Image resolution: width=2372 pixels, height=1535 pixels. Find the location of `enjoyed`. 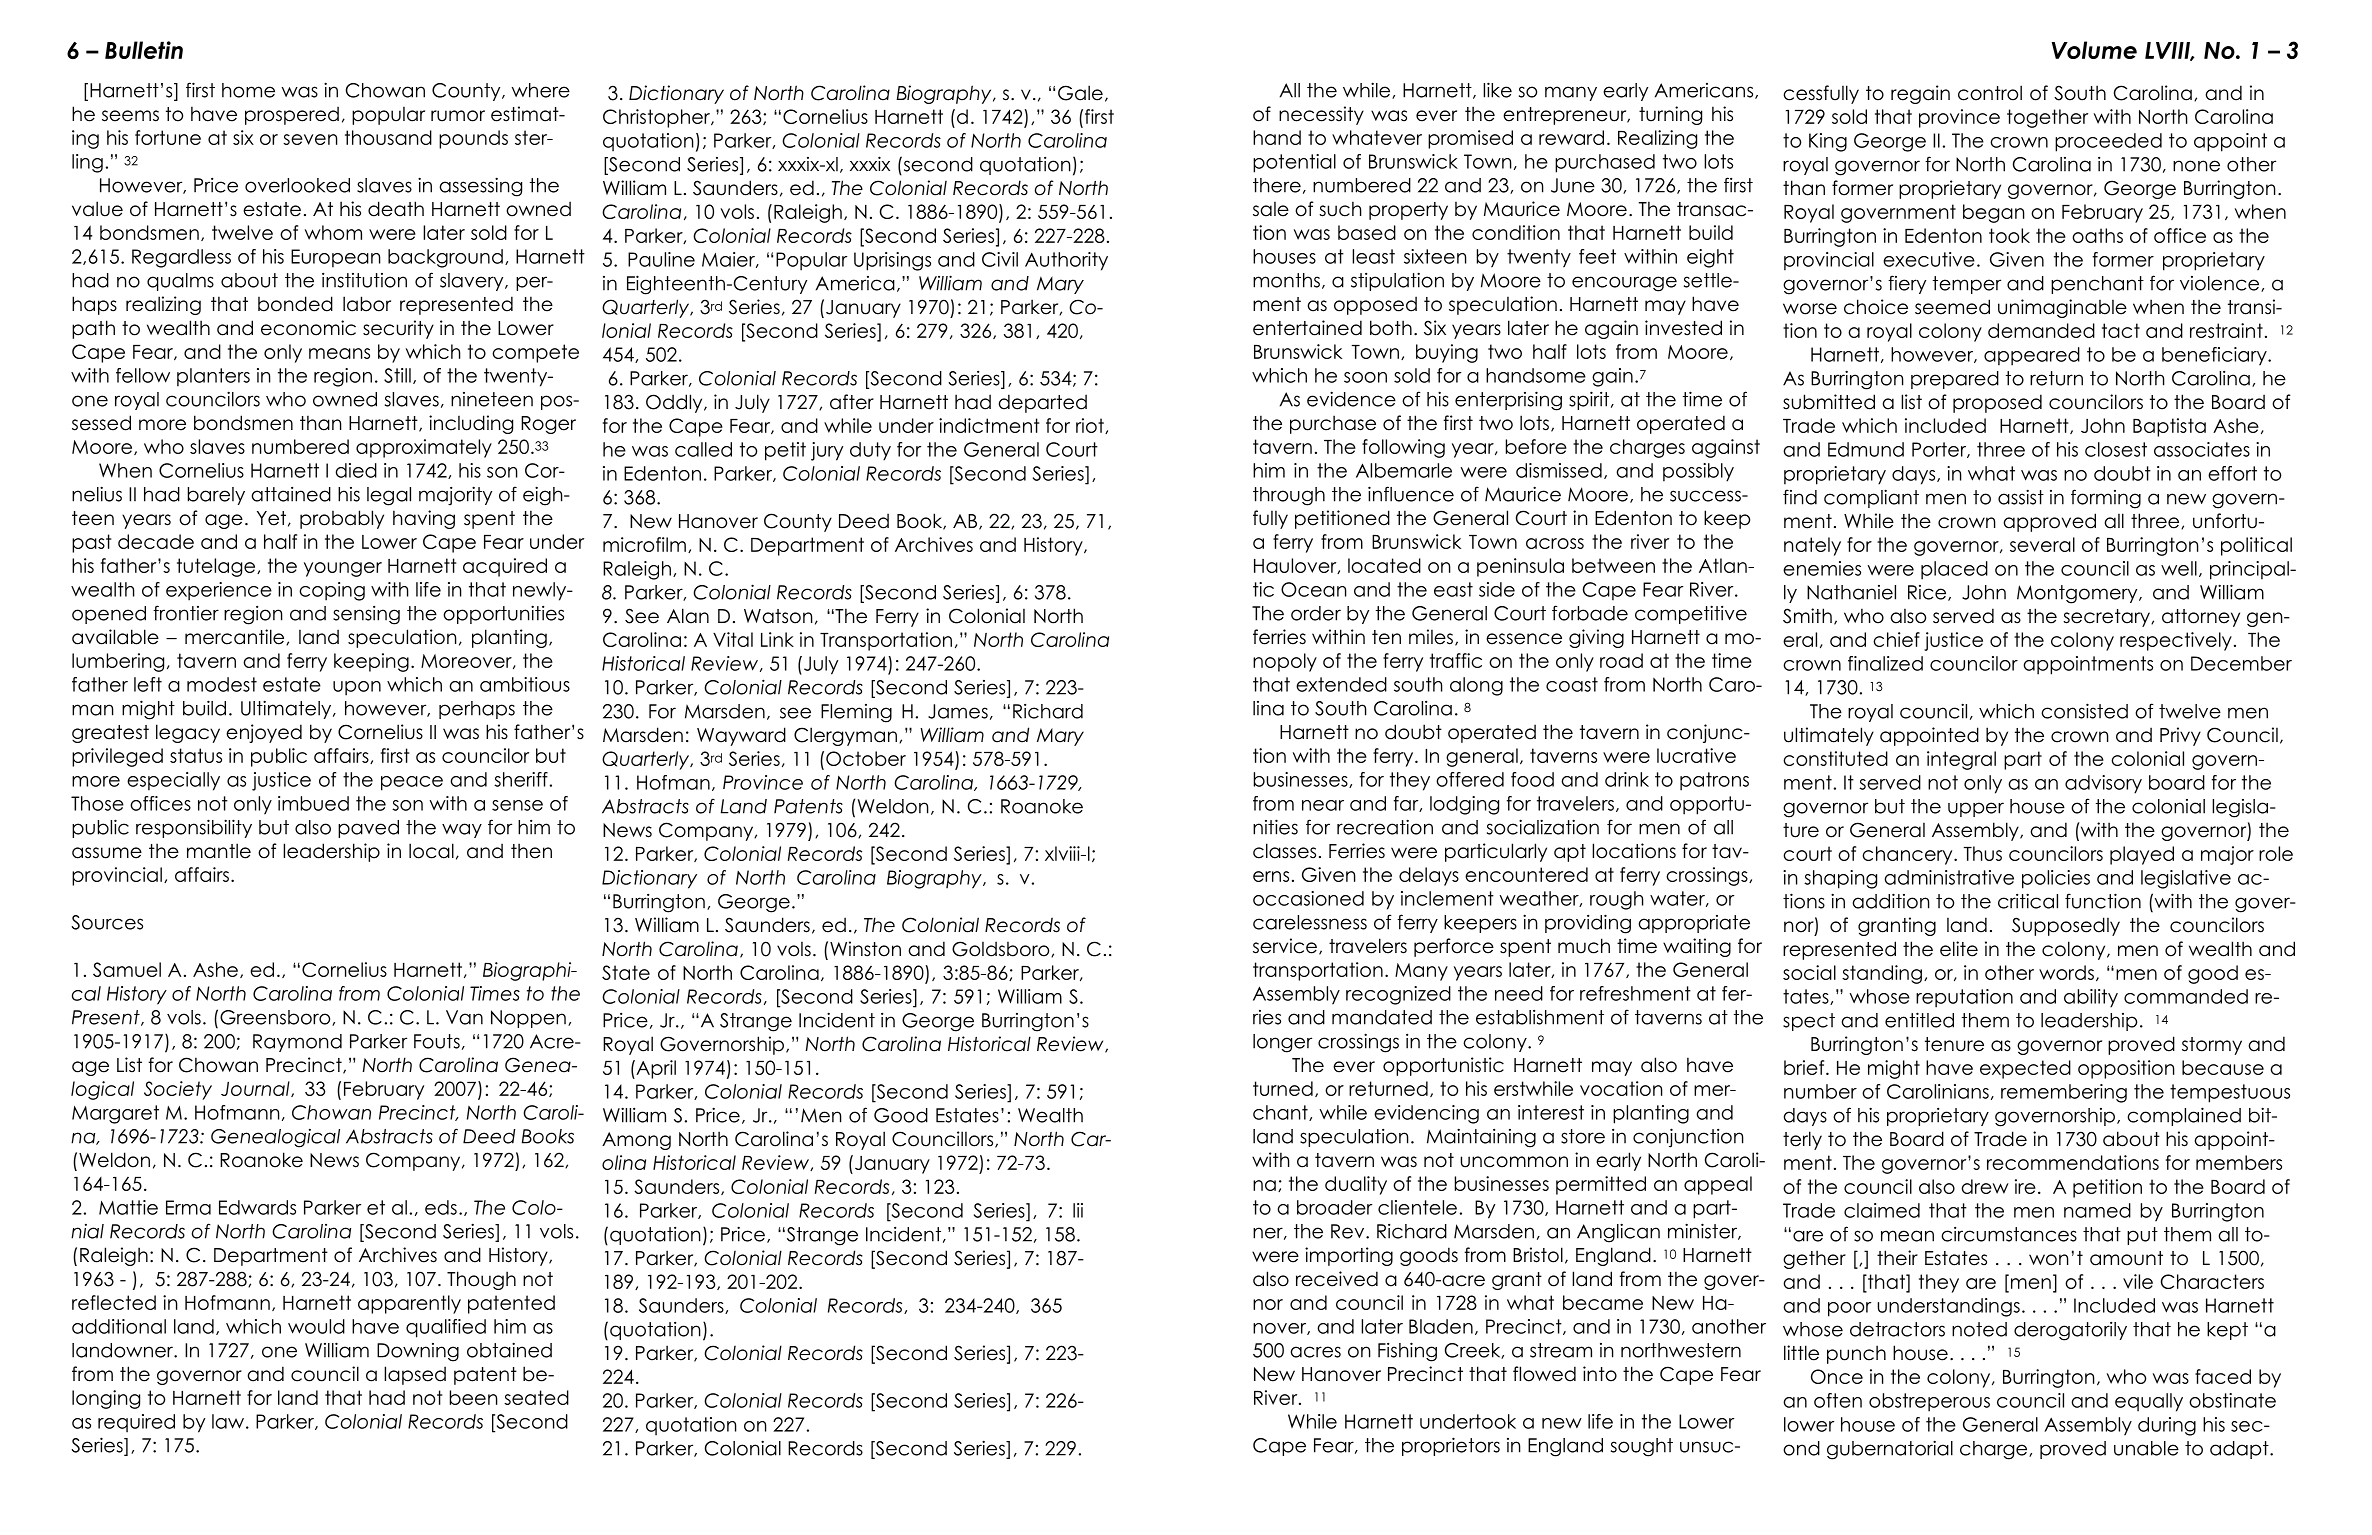

enjoyed is located at coordinates (264, 733).
